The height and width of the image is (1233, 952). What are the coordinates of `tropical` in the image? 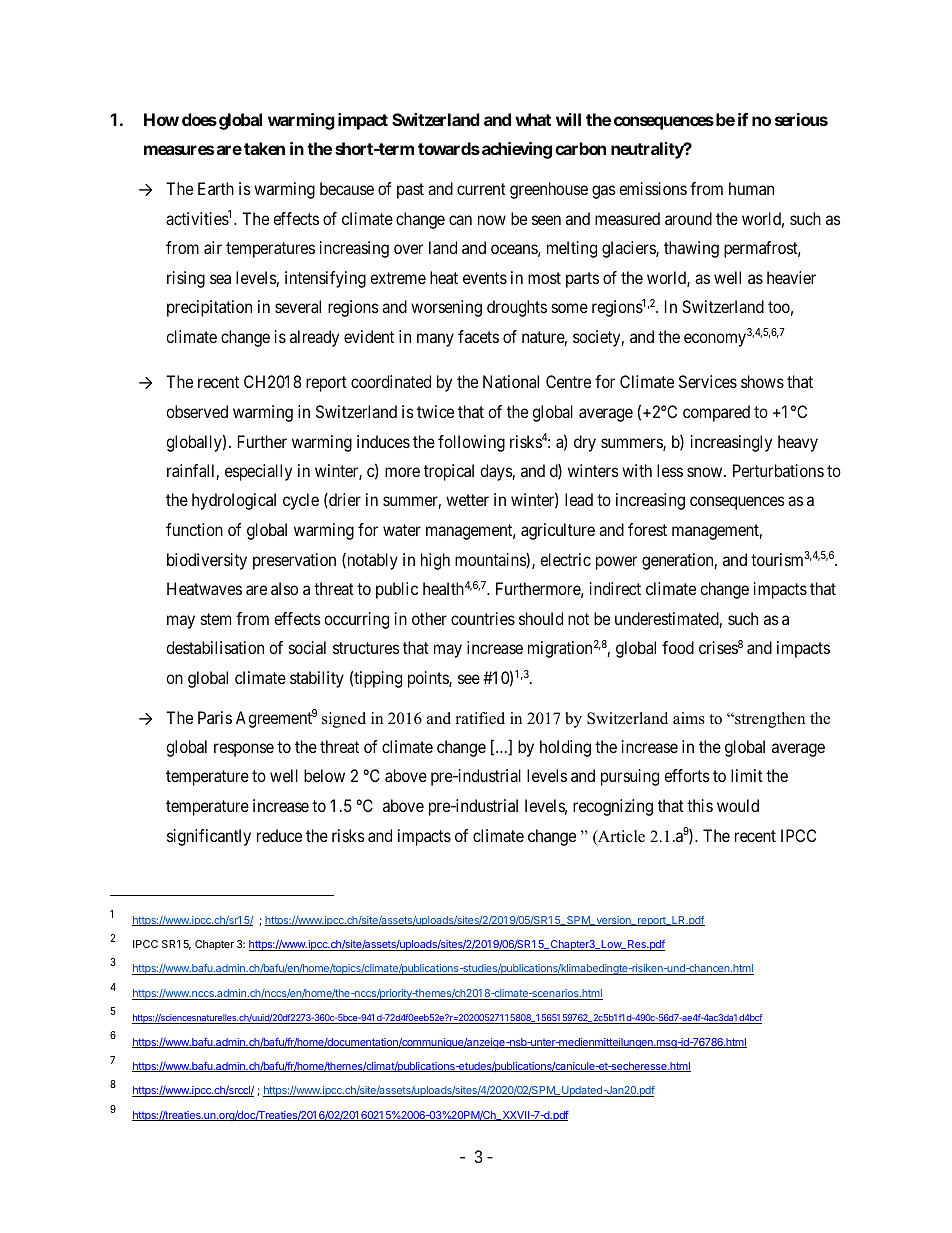 It's located at (449, 472).
